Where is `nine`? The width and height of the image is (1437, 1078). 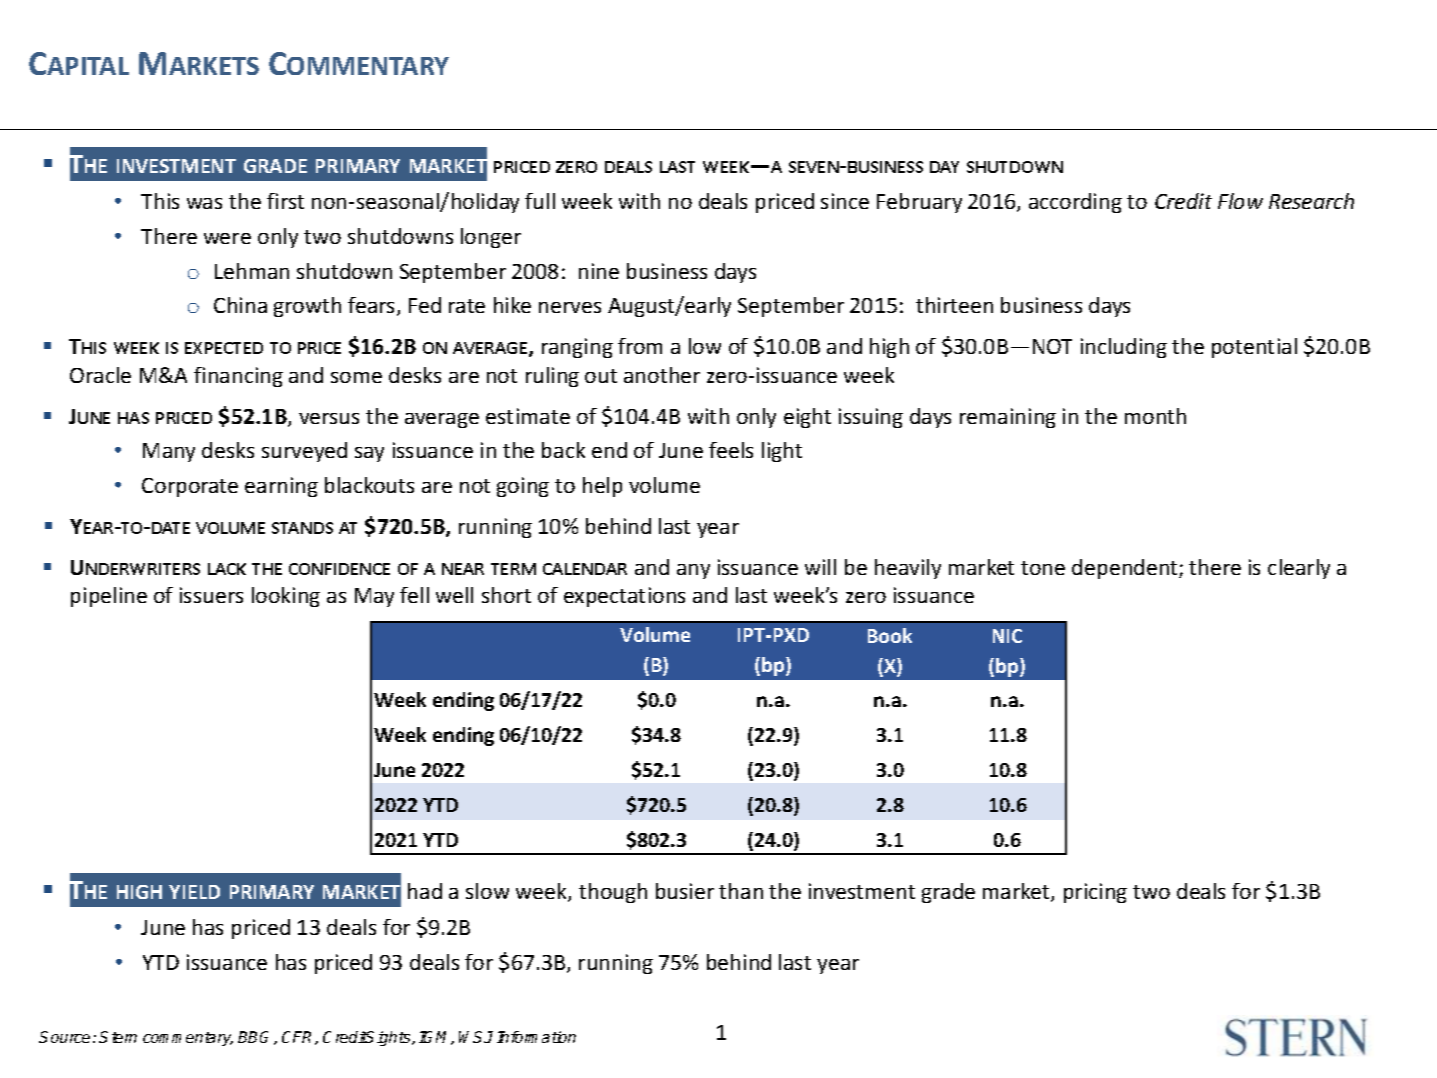
nine is located at coordinates (599, 271).
